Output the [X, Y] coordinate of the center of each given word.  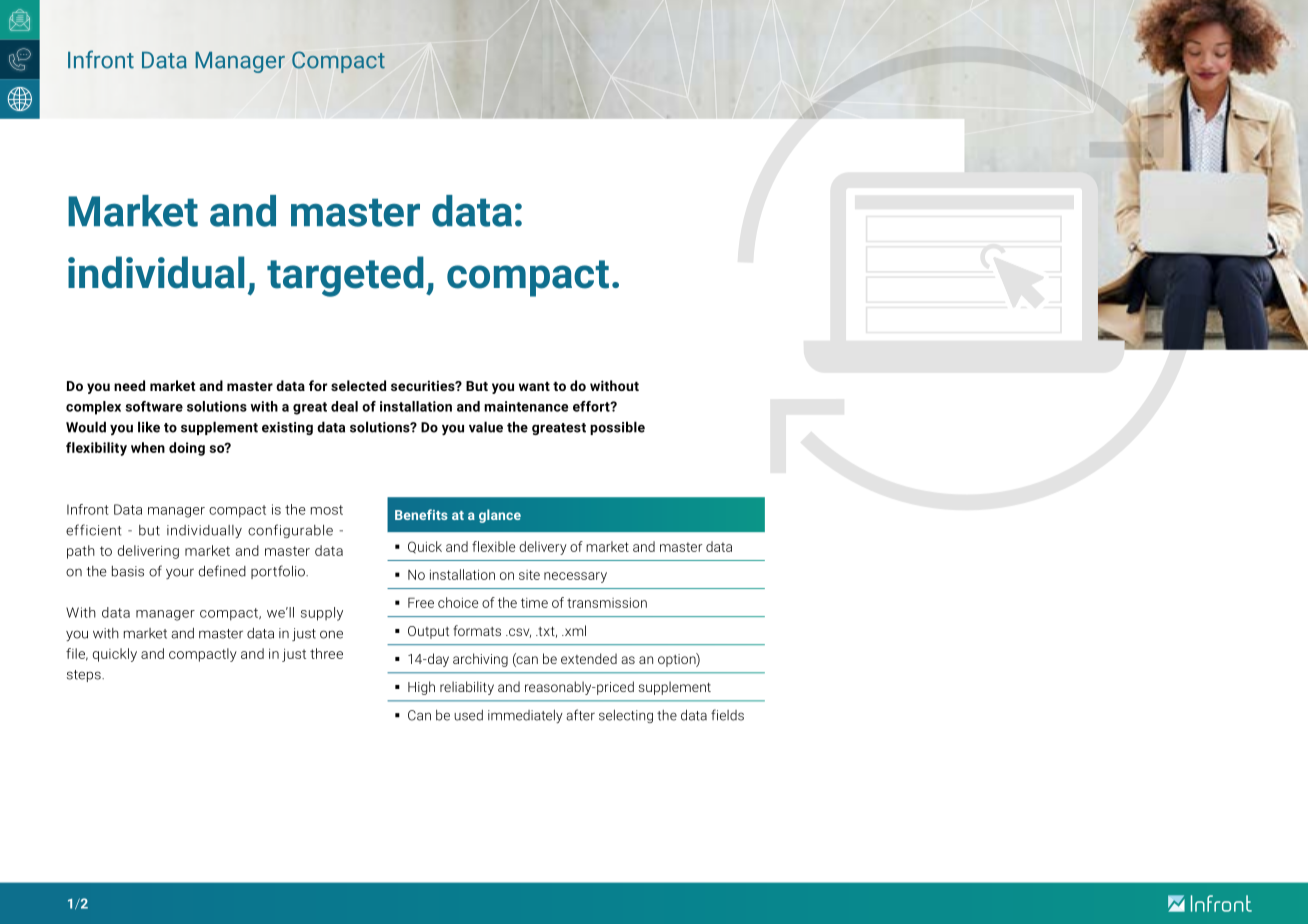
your [180, 573]
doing [187, 449]
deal [344, 406]
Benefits [421, 514]
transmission [607, 603]
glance [500, 516]
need [129, 385]
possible [617, 428]
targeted [345, 276]
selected [358, 385]
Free [421, 603]
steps [85, 676]
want [534, 386]
